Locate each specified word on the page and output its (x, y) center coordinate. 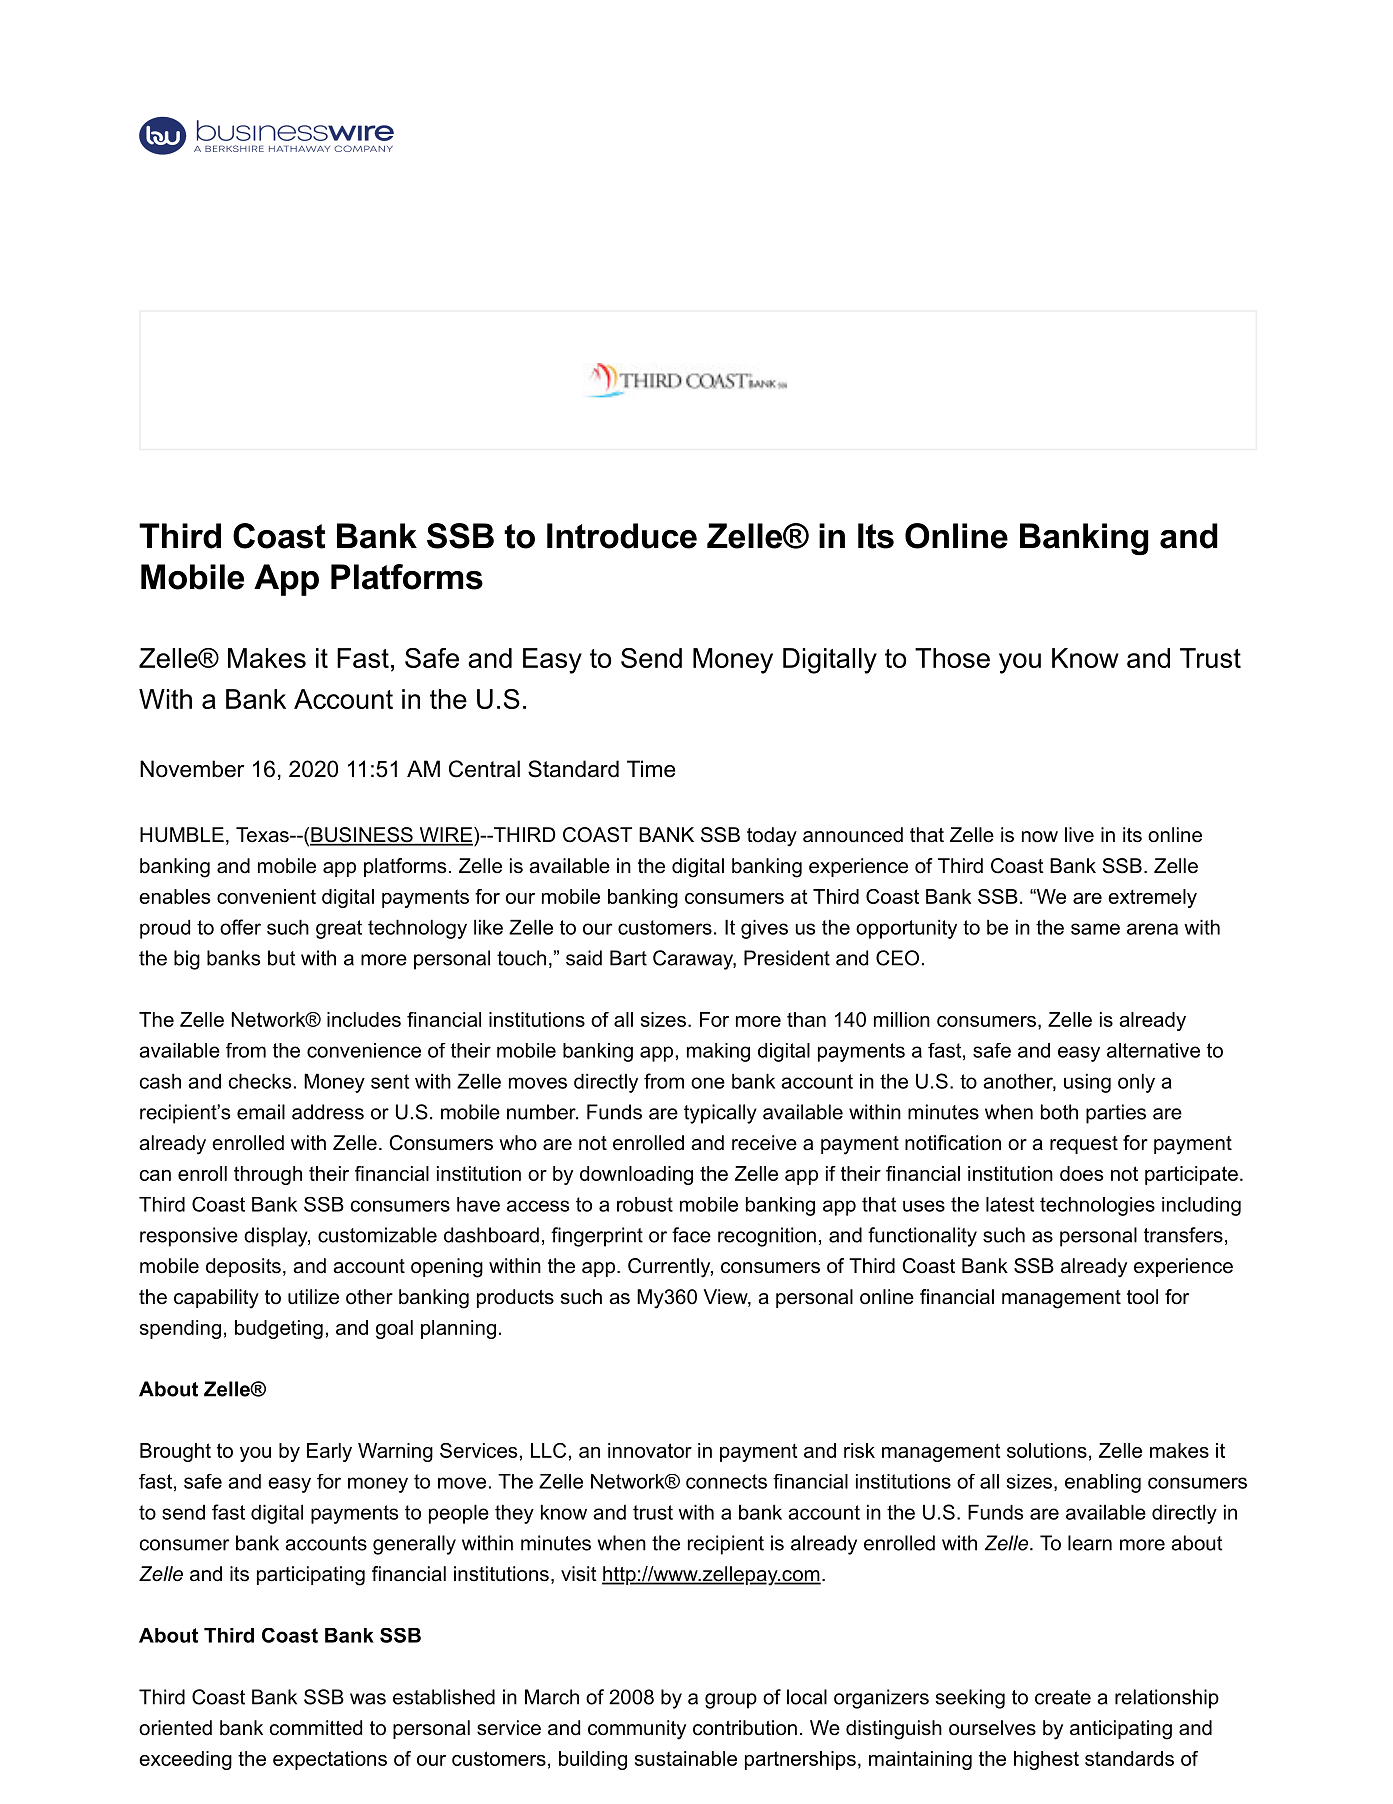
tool (1142, 1297)
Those (952, 658)
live (1079, 835)
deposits (243, 1267)
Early (329, 1452)
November (192, 769)
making (718, 1052)
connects (726, 1481)
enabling (1103, 1483)
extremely (1152, 898)
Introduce (622, 536)
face (691, 1235)
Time (651, 769)
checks (260, 1081)
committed (316, 1728)
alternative (1153, 1050)
